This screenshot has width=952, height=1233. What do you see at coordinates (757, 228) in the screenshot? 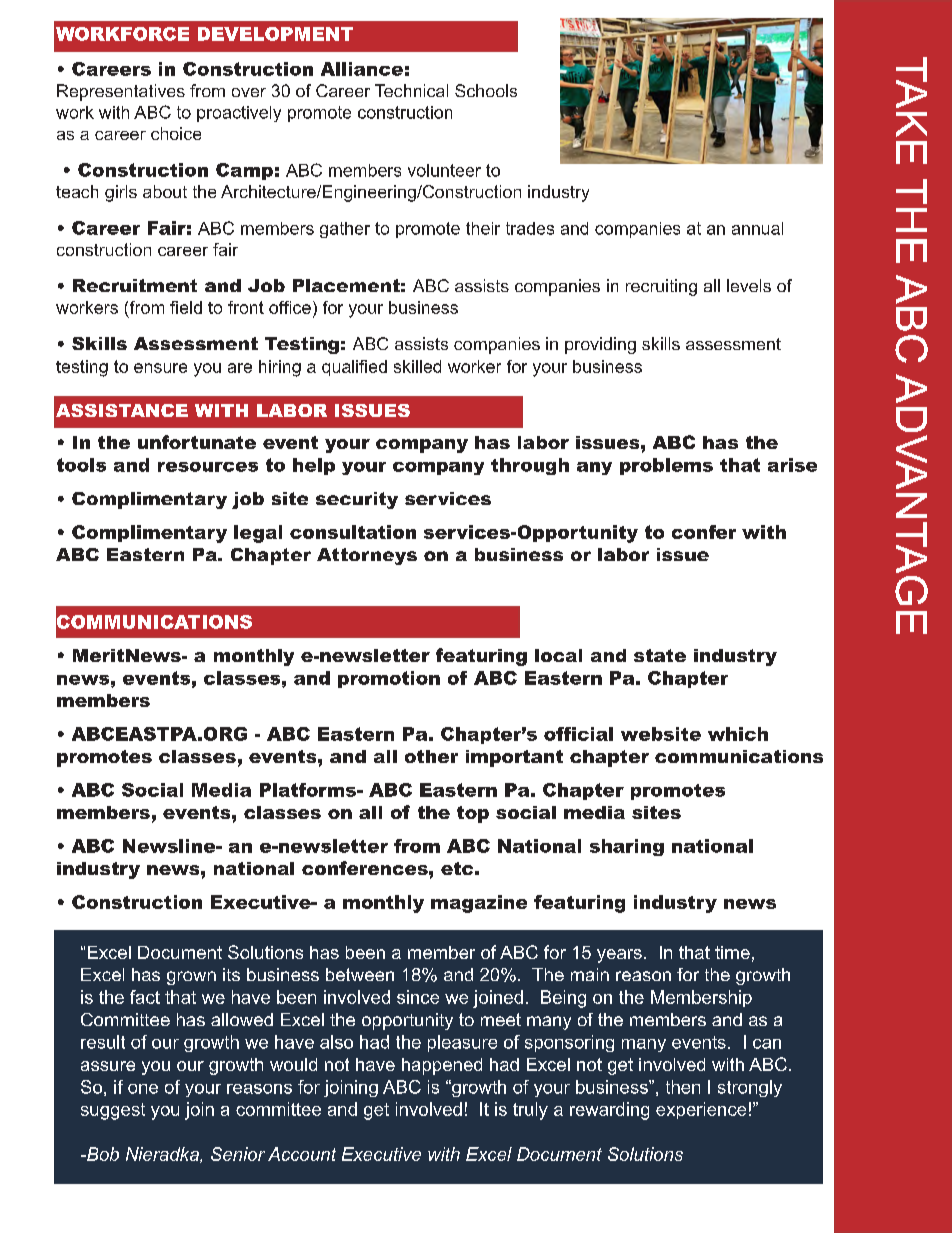
I see `annual` at bounding box center [757, 228].
